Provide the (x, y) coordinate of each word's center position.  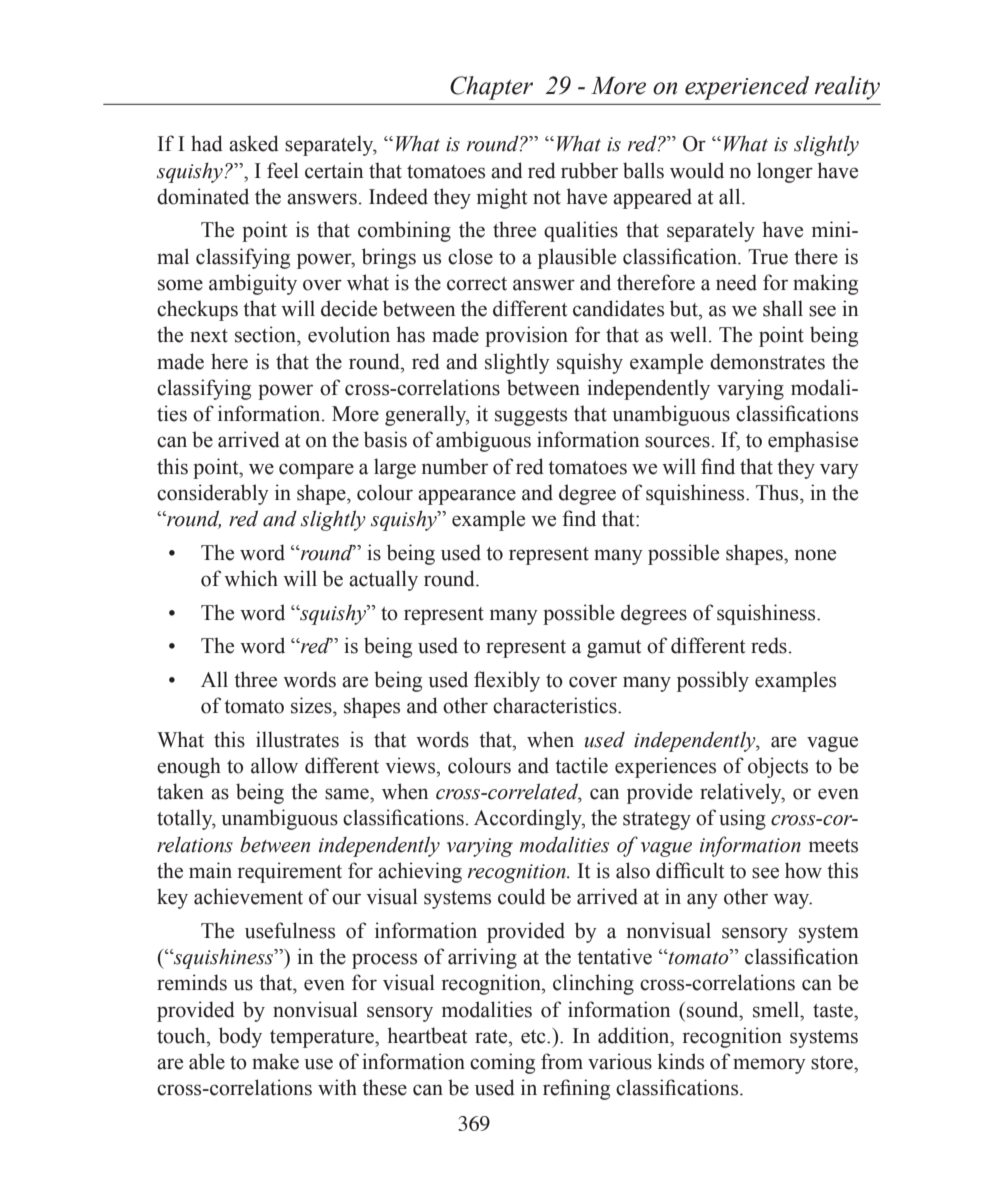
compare (316, 471)
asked (254, 143)
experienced (747, 88)
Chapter (491, 88)
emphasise (813, 441)
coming (502, 1063)
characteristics (556, 705)
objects (778, 767)
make (275, 1061)
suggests (531, 417)
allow (274, 765)
